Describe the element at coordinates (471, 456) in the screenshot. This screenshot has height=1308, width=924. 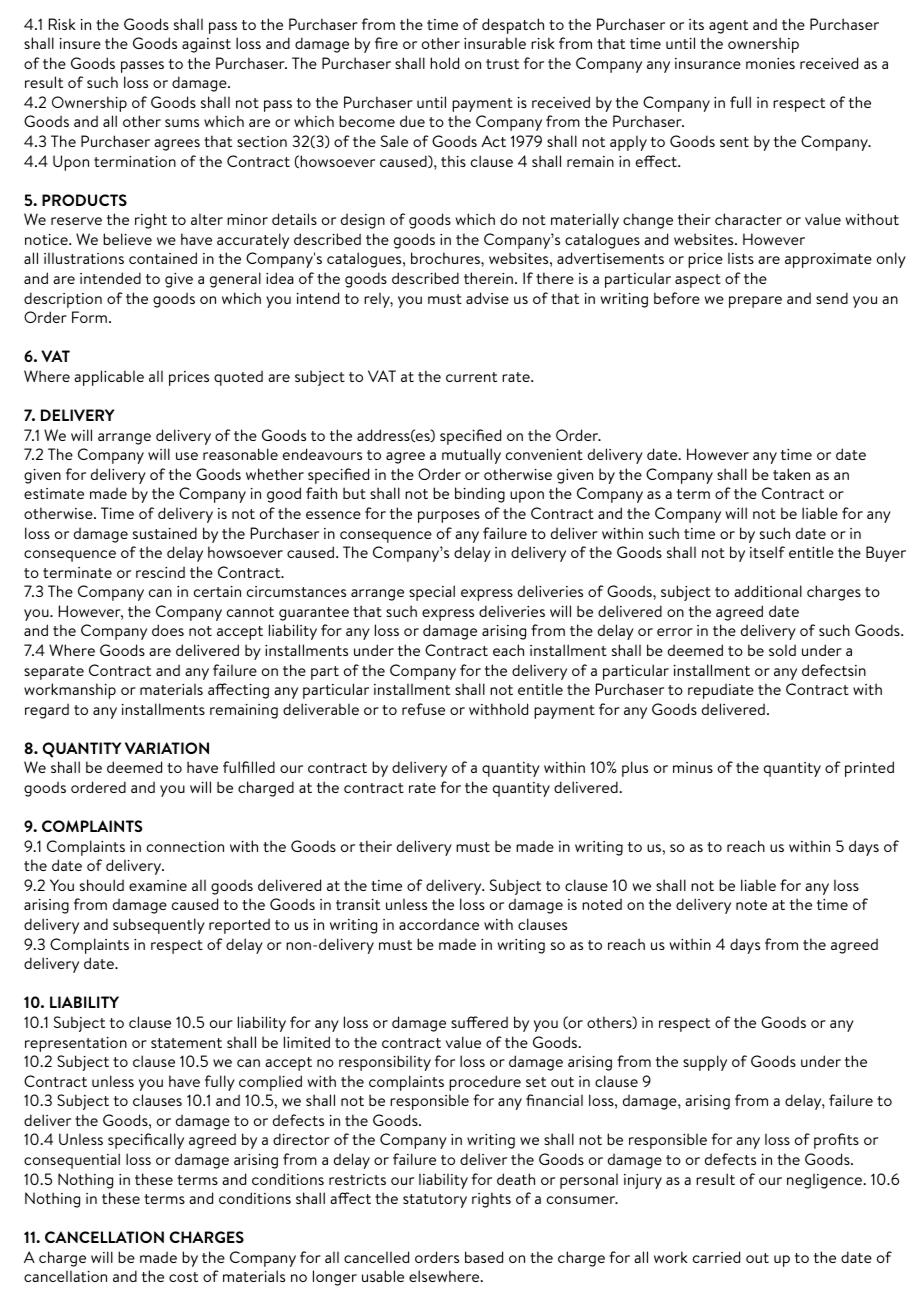
I see `mutually` at that location.
